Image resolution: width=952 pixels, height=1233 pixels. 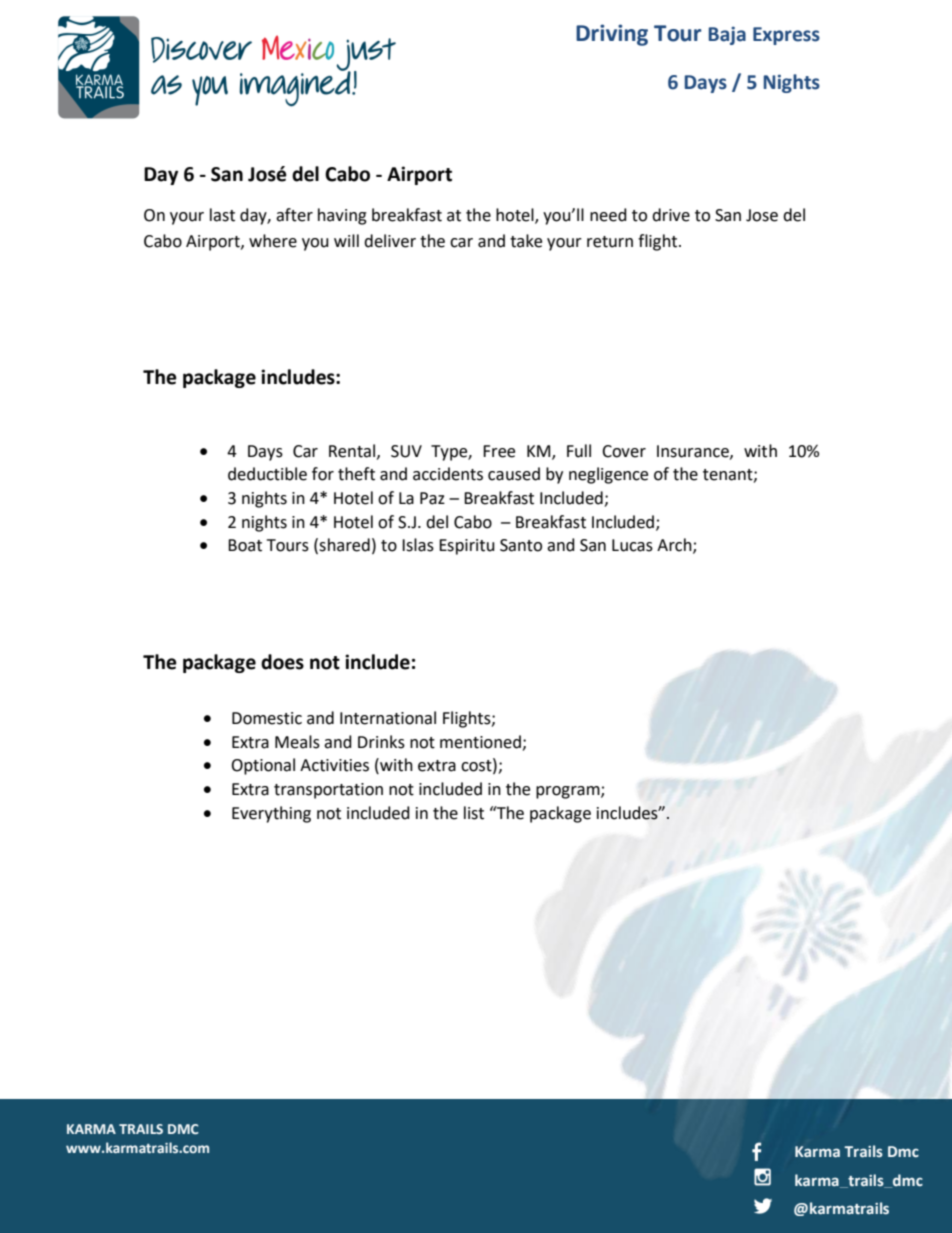 What do you see at coordinates (328, 791) in the screenshot?
I see `transportation` at bounding box center [328, 791].
